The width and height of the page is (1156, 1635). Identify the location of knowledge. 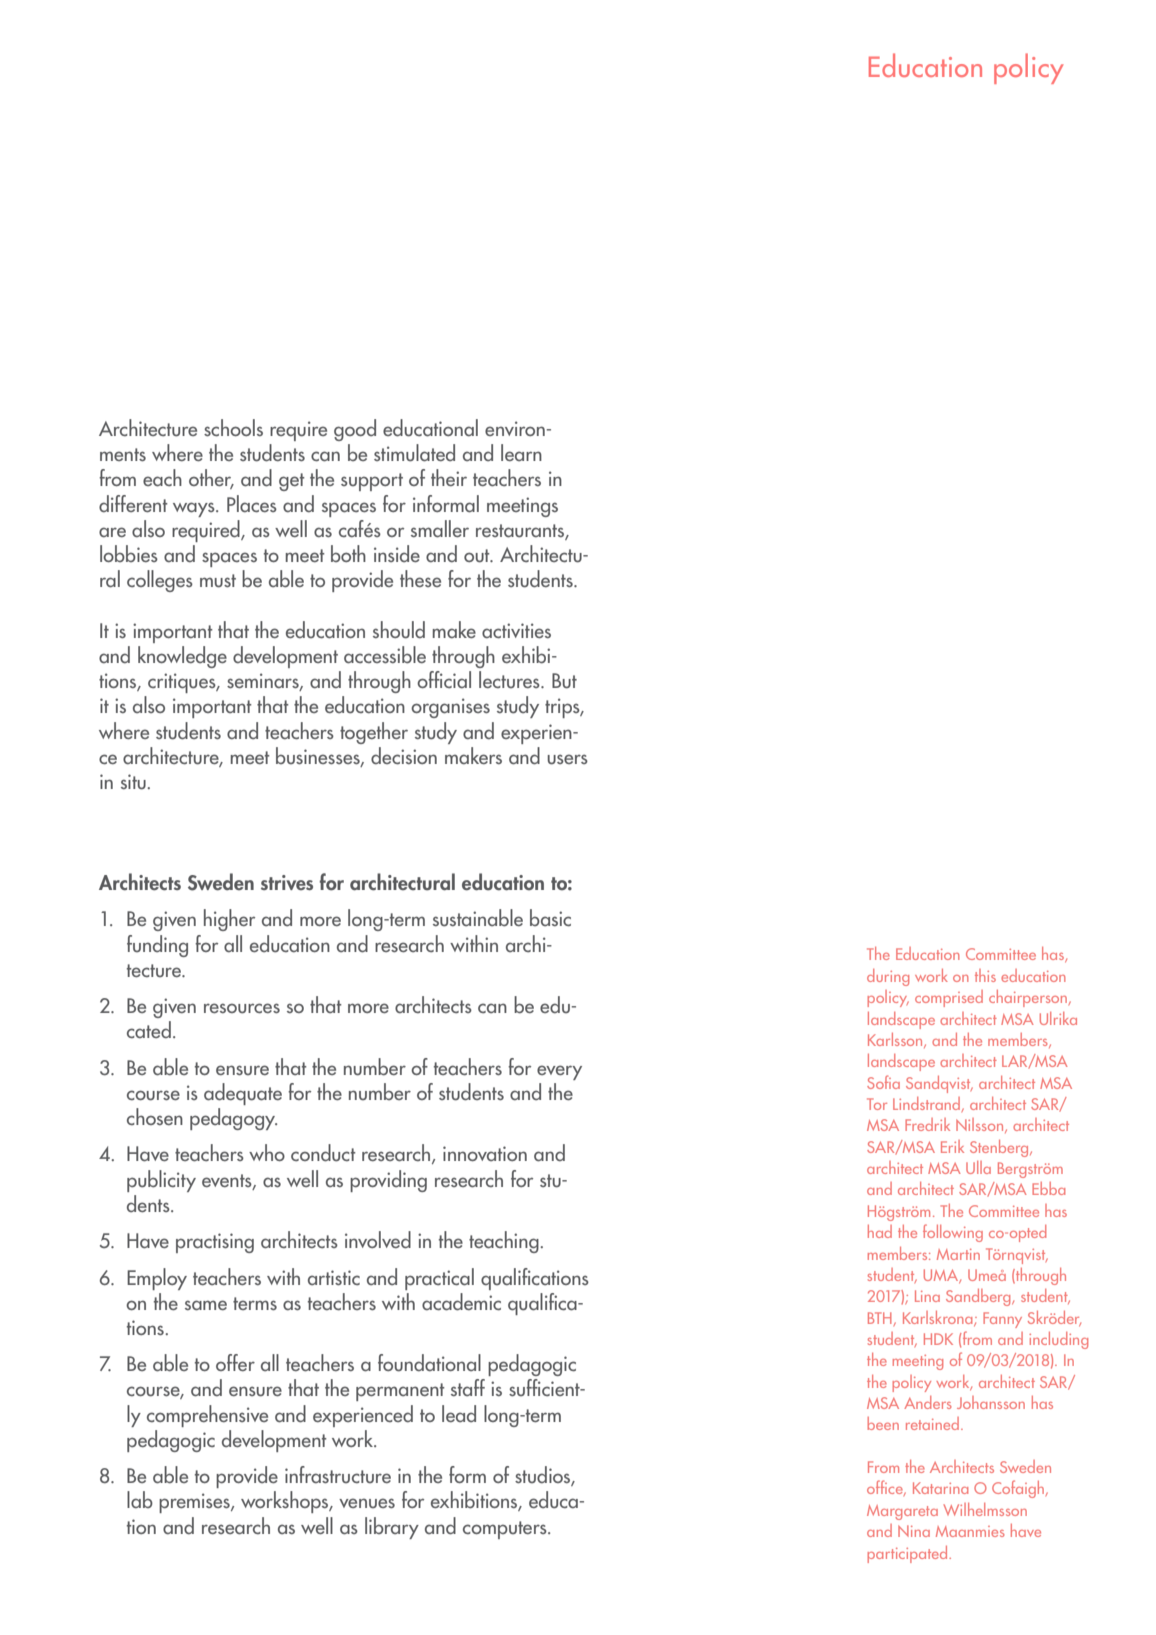
(182, 657).
